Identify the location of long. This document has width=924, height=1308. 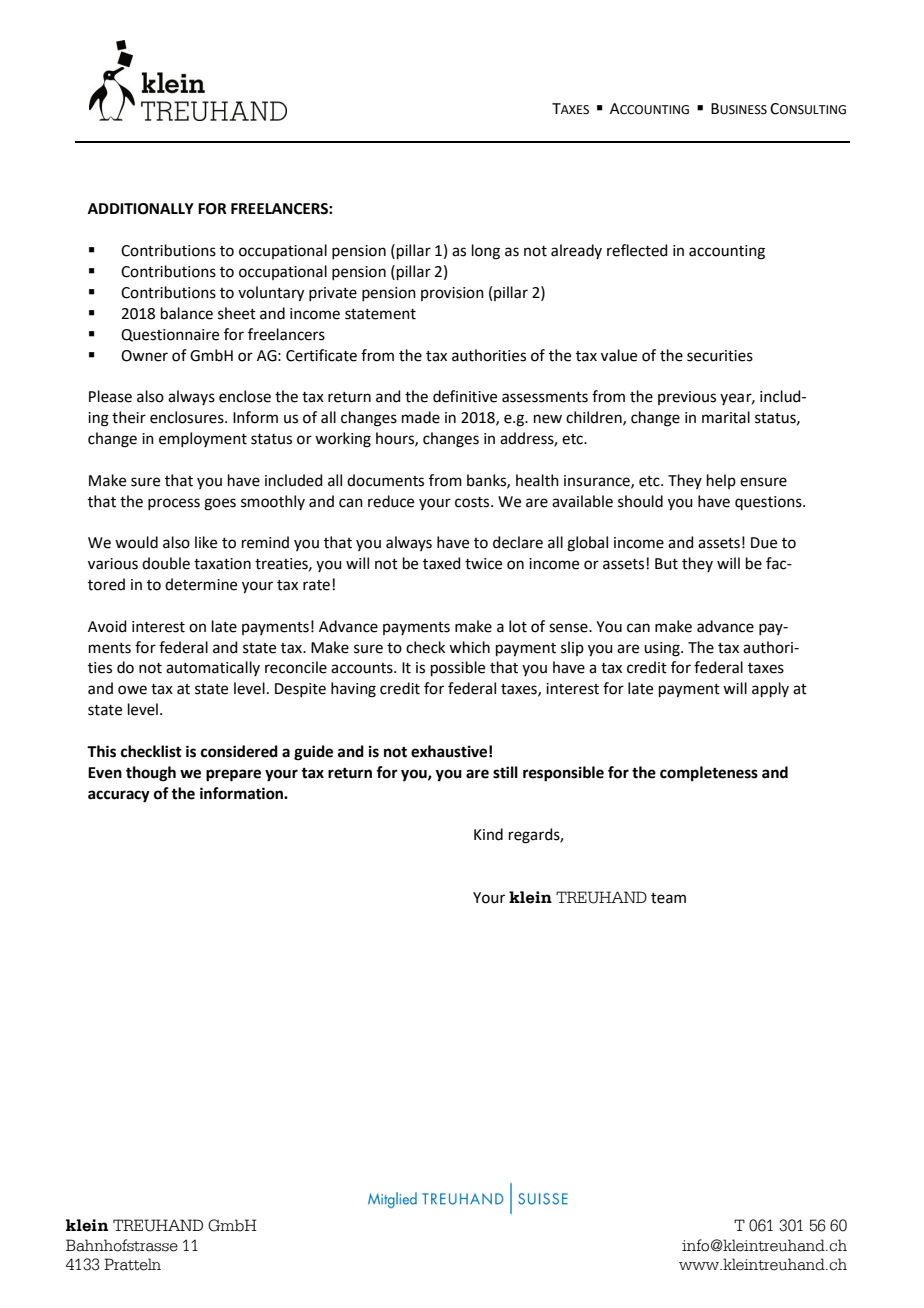
(486, 252).
